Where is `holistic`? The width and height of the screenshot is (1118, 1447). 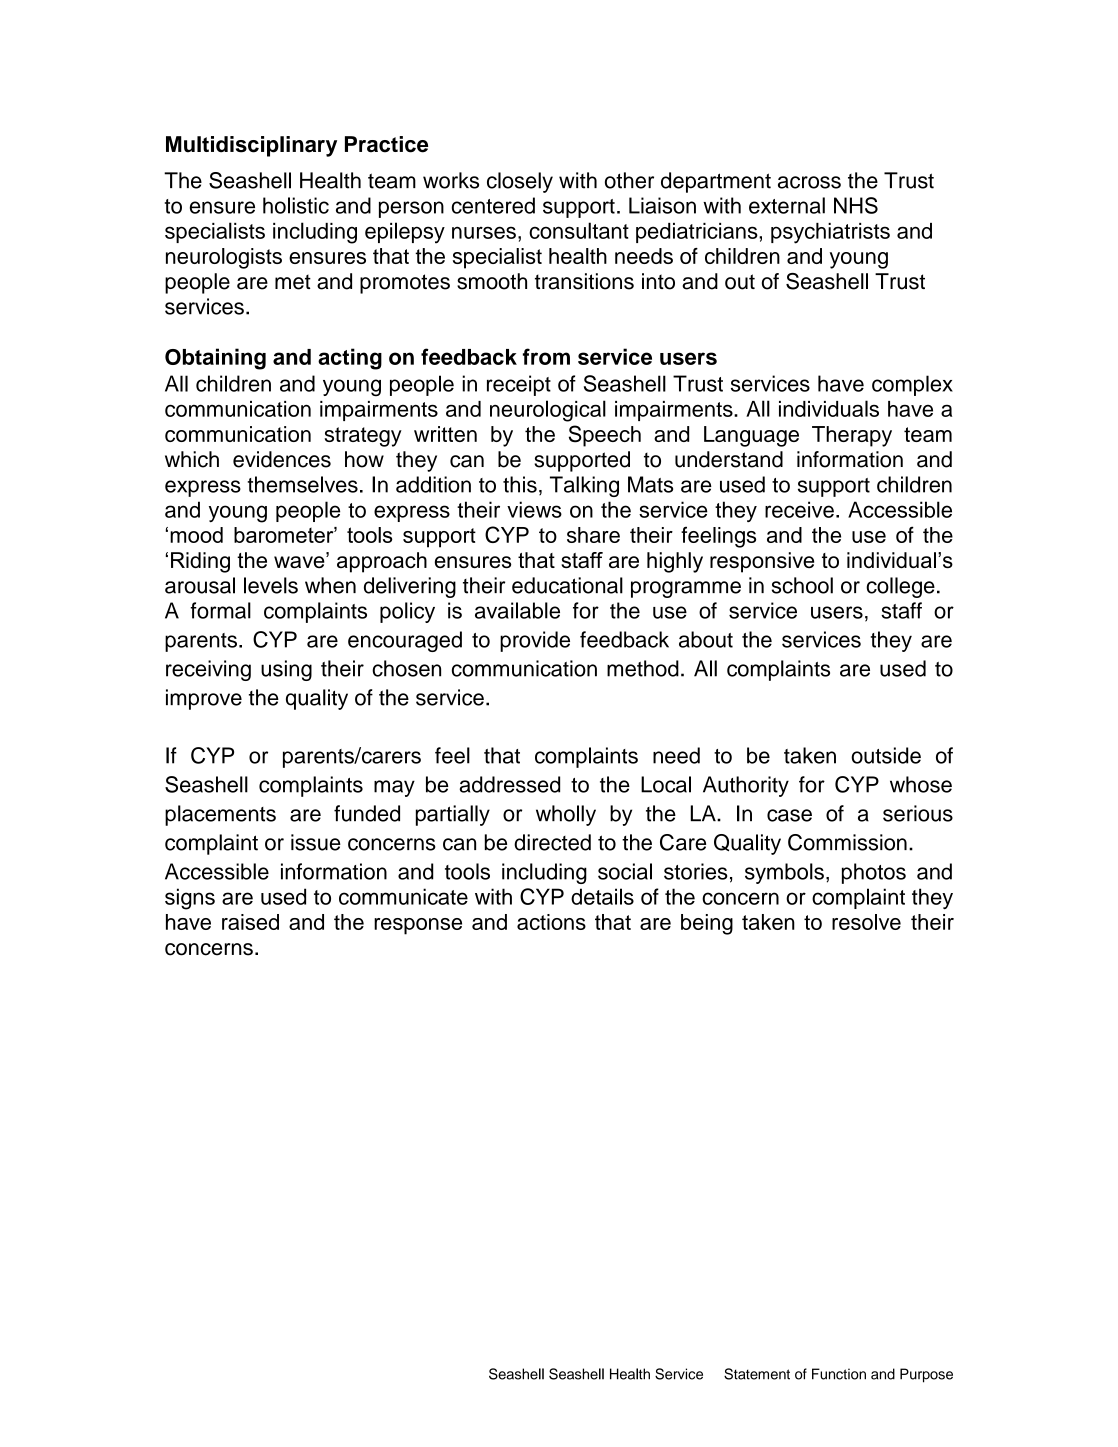
holistic is located at coordinates (296, 205).
